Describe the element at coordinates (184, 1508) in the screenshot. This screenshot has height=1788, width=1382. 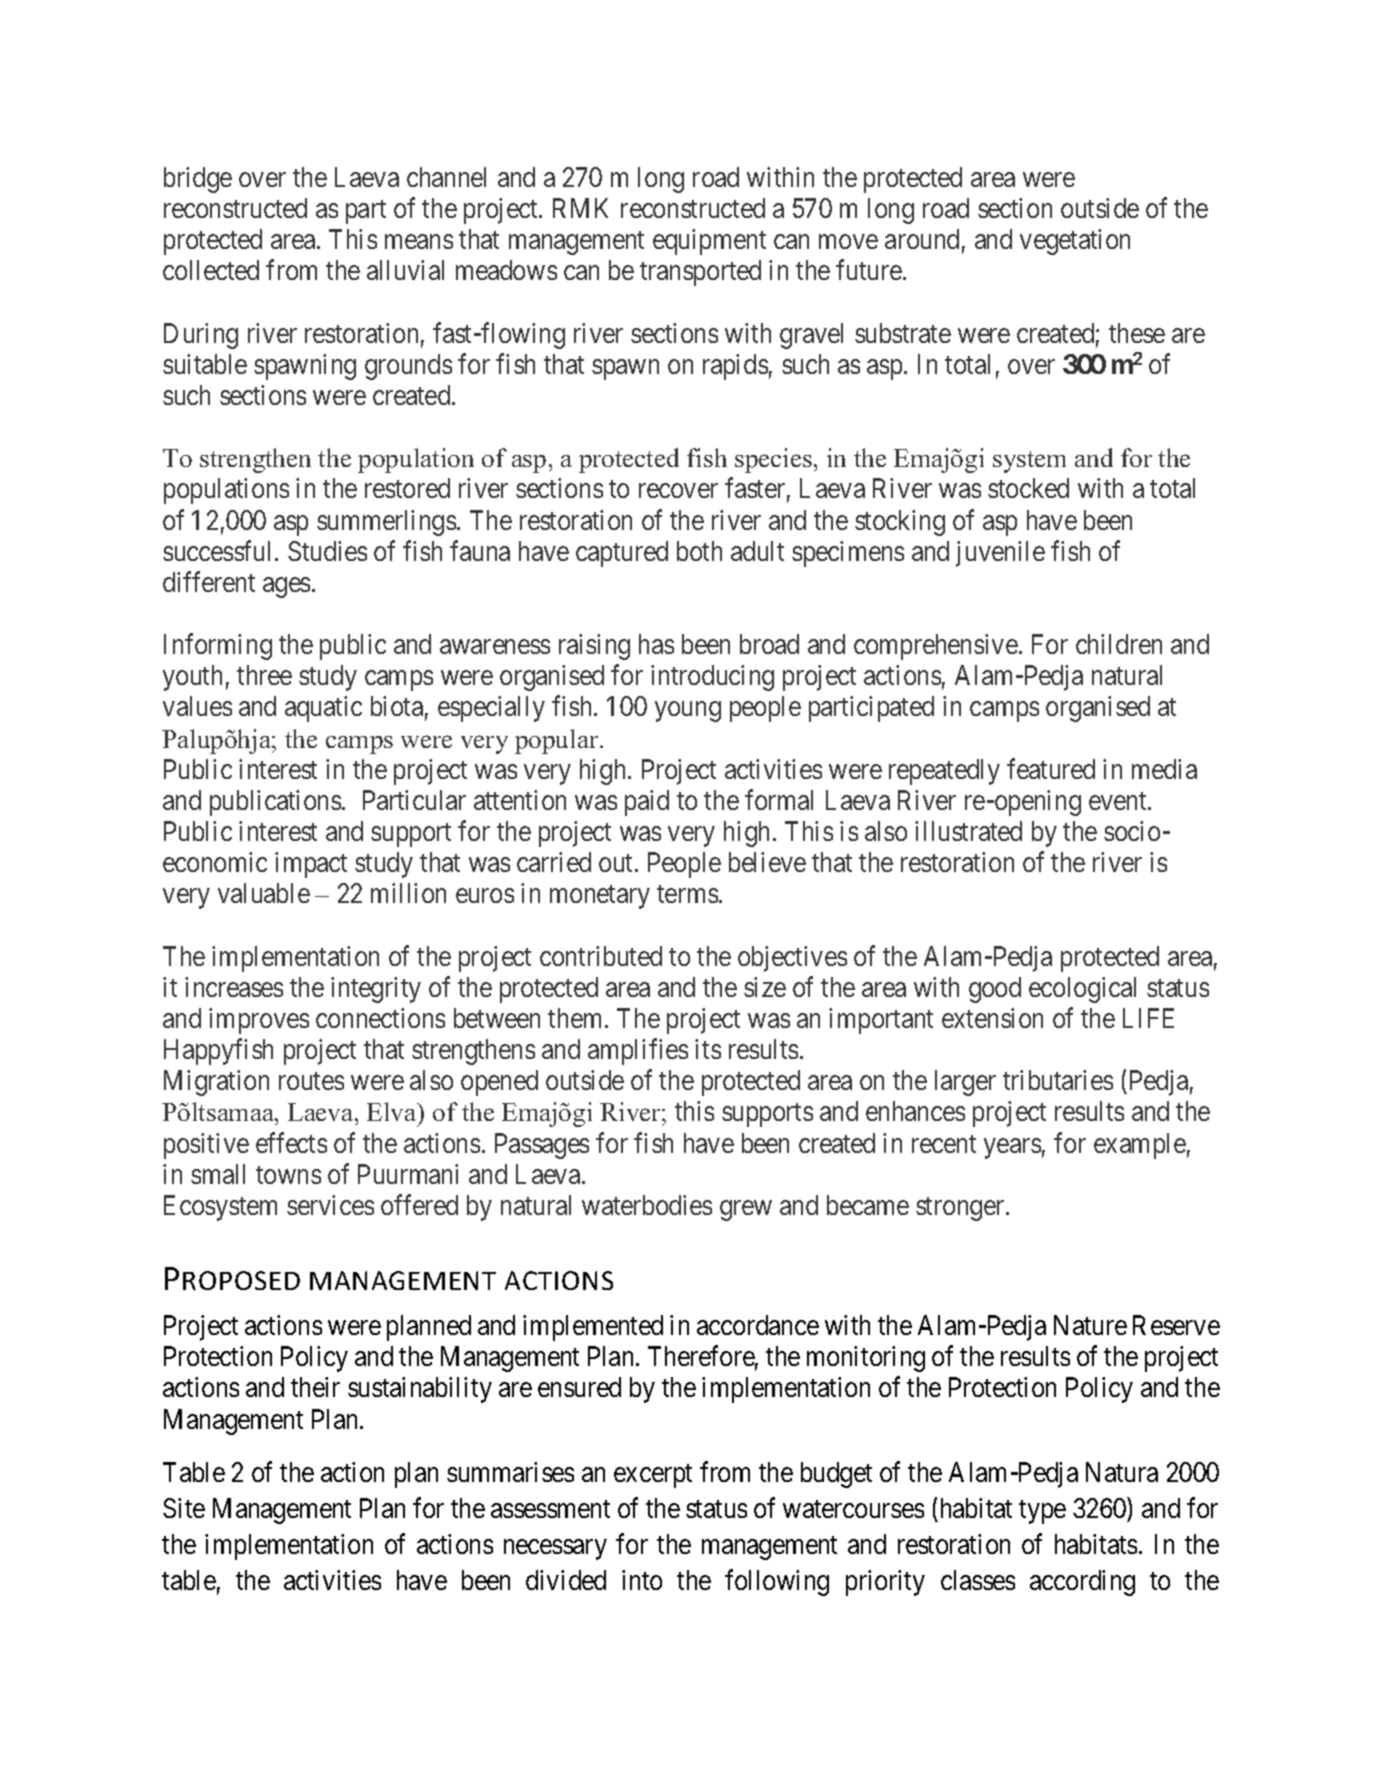
I see `Site` at that location.
